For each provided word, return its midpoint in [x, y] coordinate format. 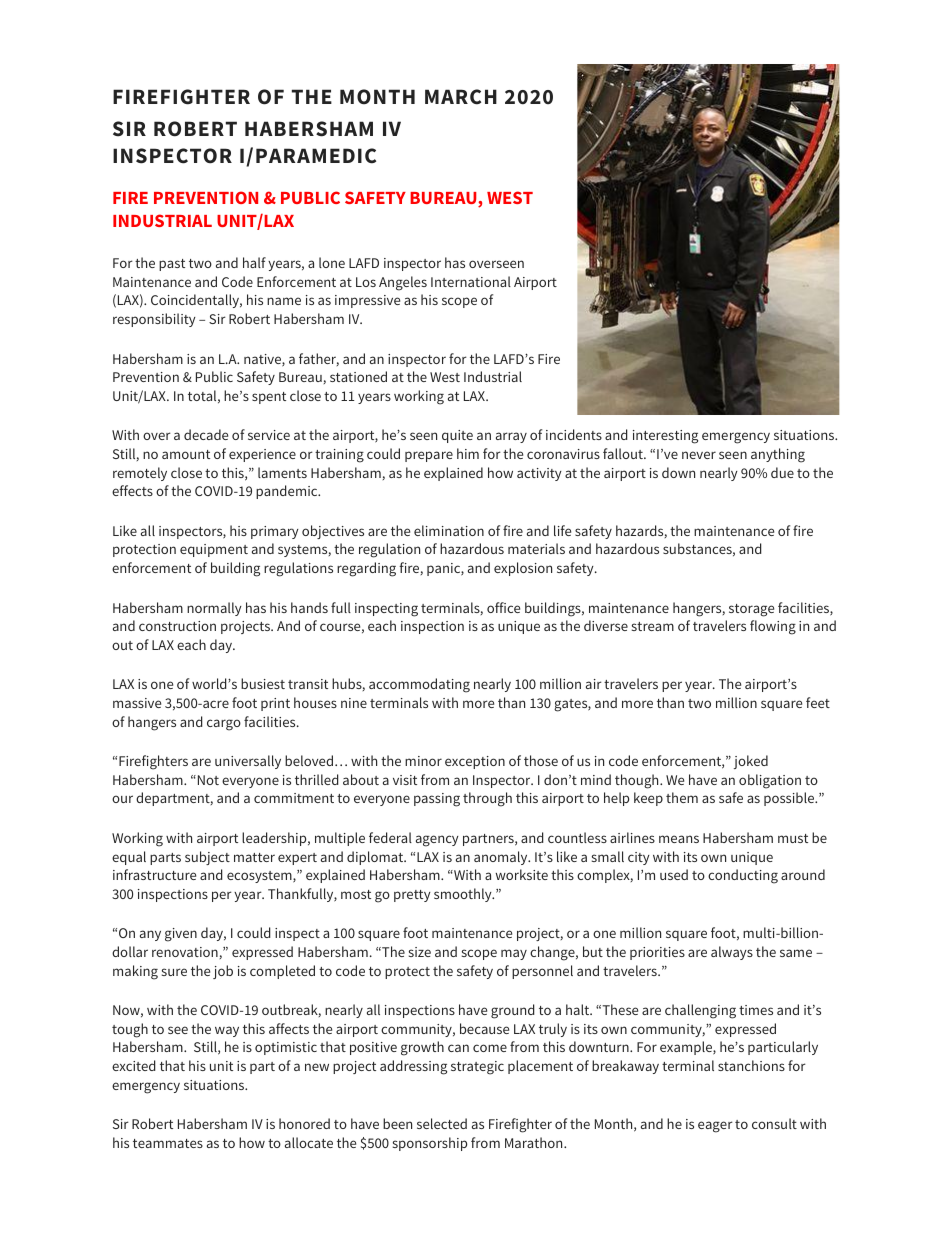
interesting [665, 437]
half [254, 262]
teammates [168, 1143]
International [471, 281]
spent [269, 398]
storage [751, 610]
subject [207, 858]
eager [715, 1127]
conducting [743, 876]
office [503, 607]
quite [457, 436]
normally [214, 609]
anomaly [502, 858]
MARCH [461, 97]
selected [442, 1123]
